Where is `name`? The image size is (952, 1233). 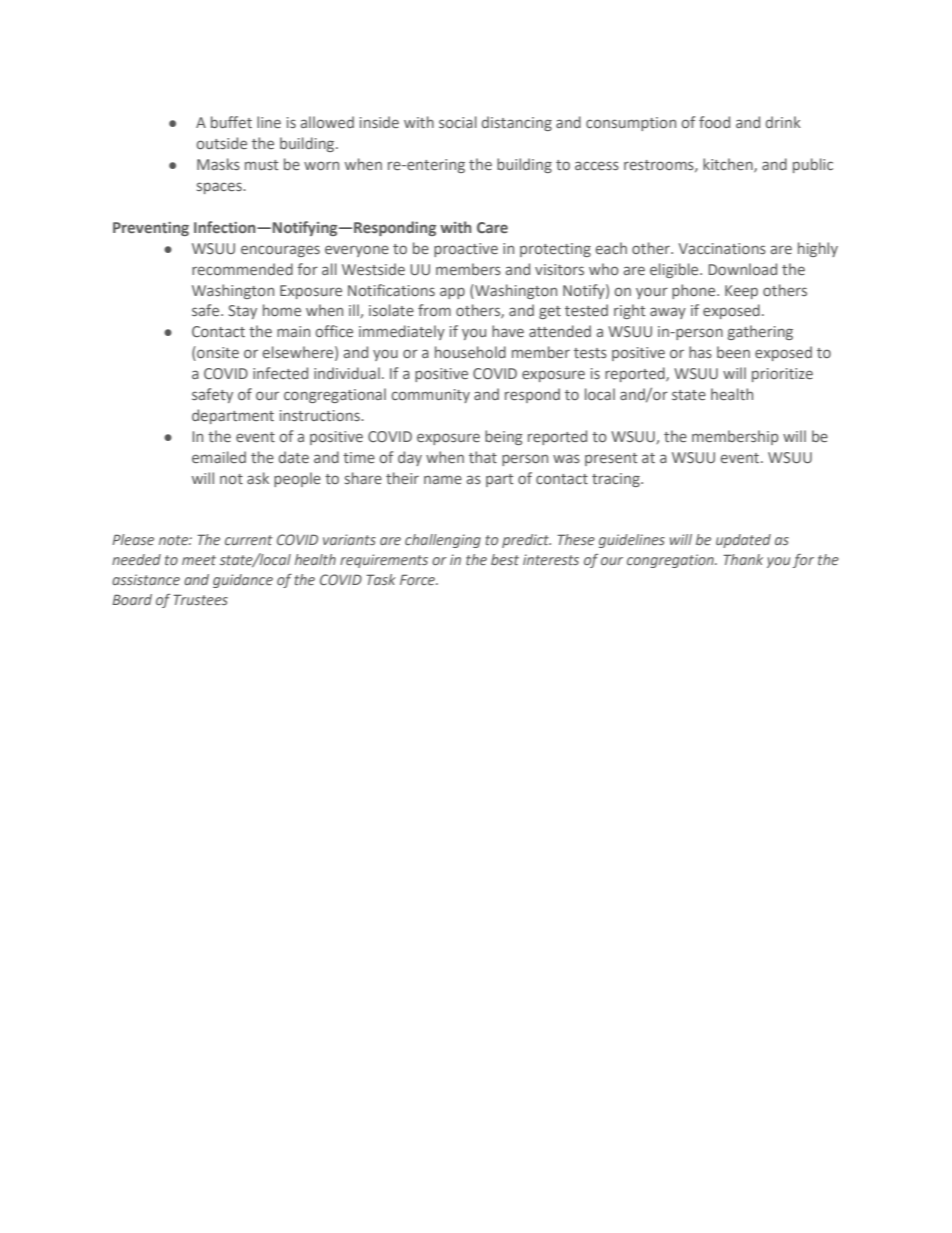
name is located at coordinates (443, 479).
